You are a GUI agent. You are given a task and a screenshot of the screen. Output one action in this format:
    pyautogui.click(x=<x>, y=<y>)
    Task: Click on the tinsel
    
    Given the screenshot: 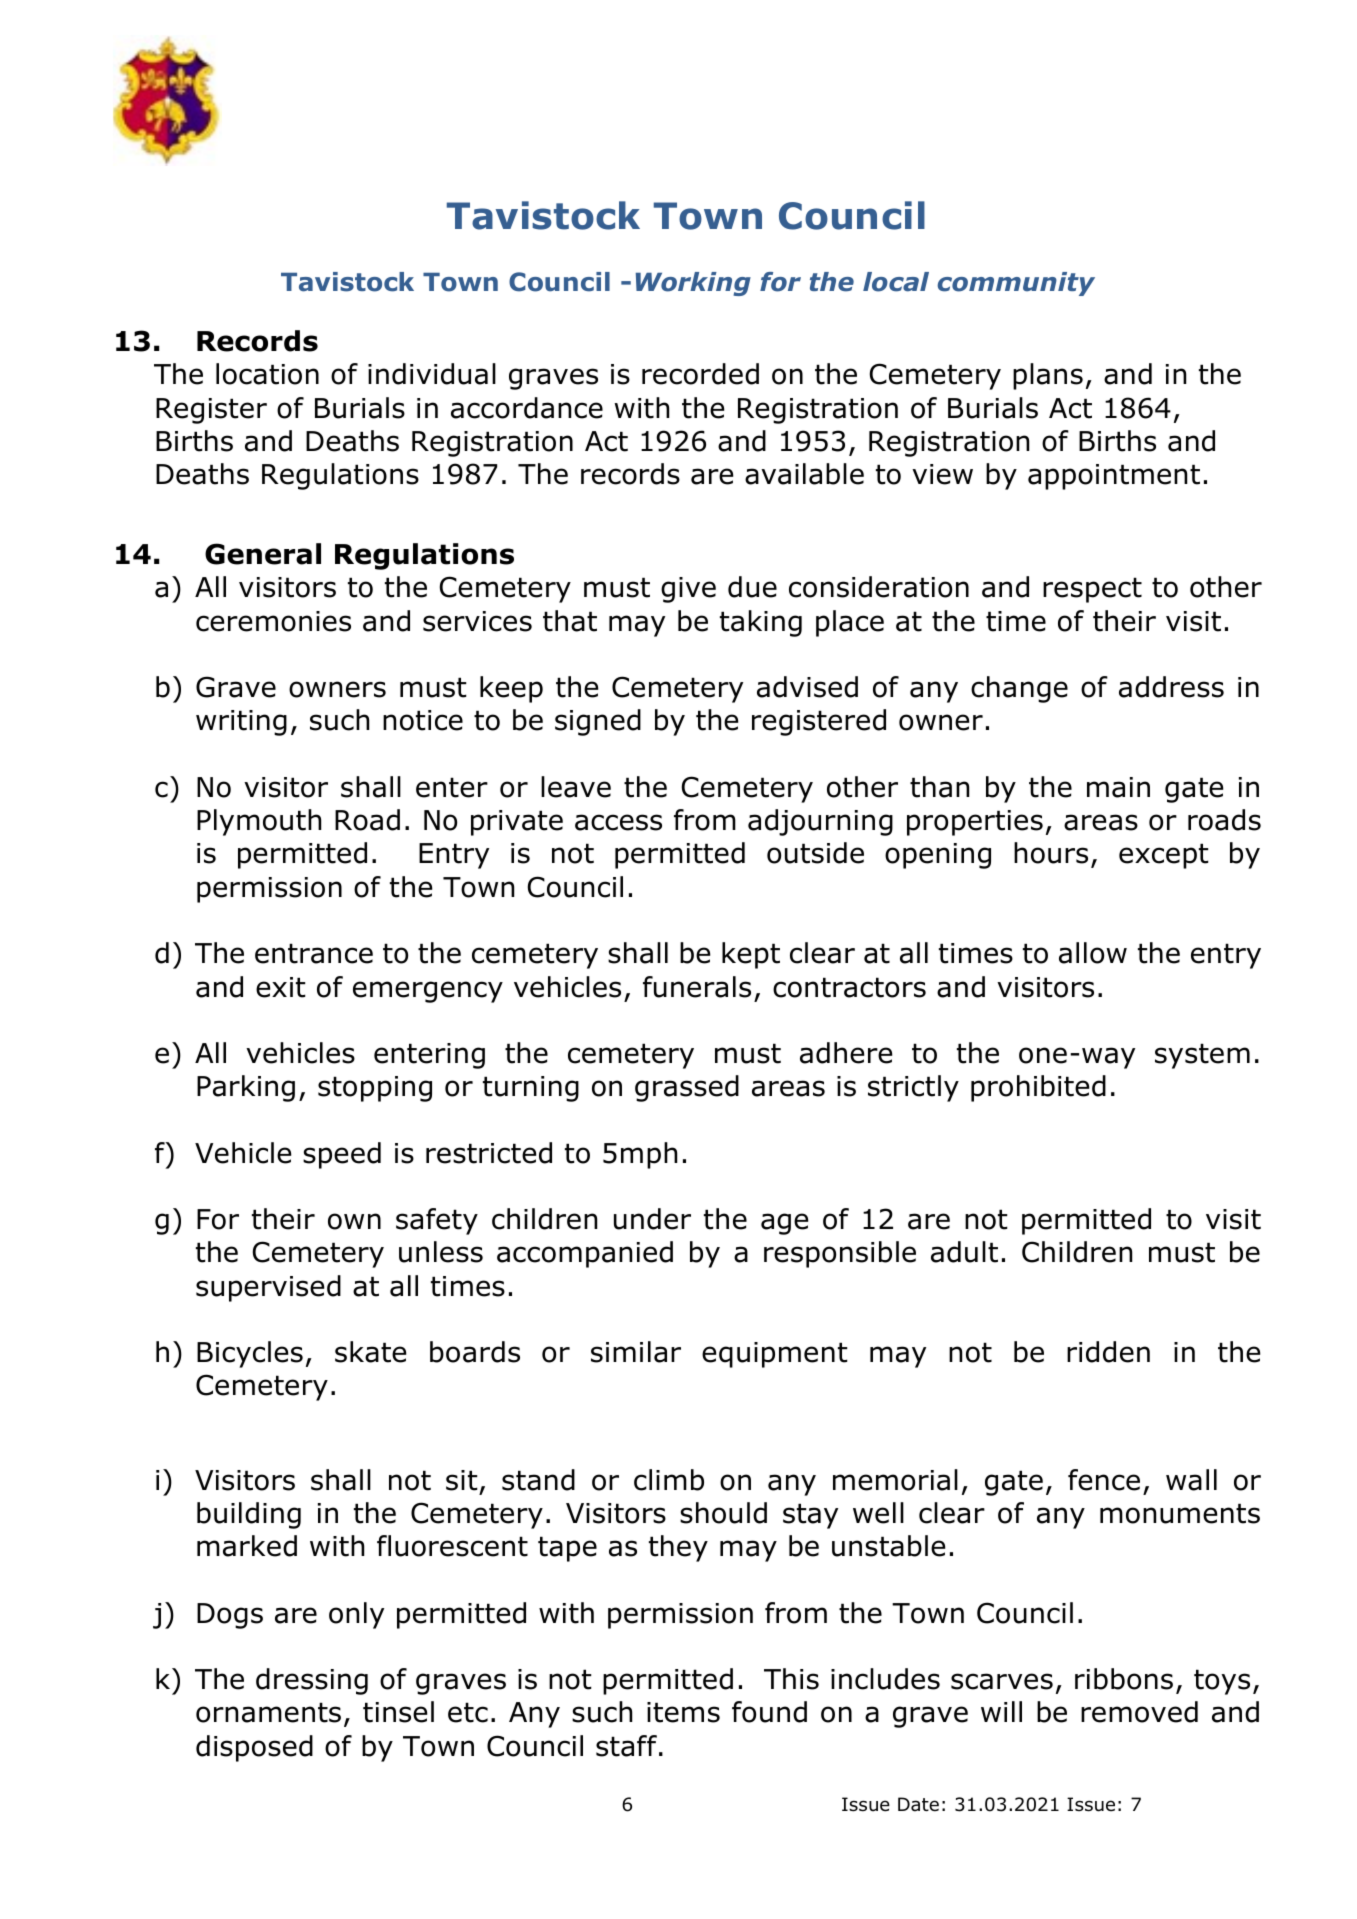 What is the action you would take?
    pyautogui.click(x=398, y=1712)
